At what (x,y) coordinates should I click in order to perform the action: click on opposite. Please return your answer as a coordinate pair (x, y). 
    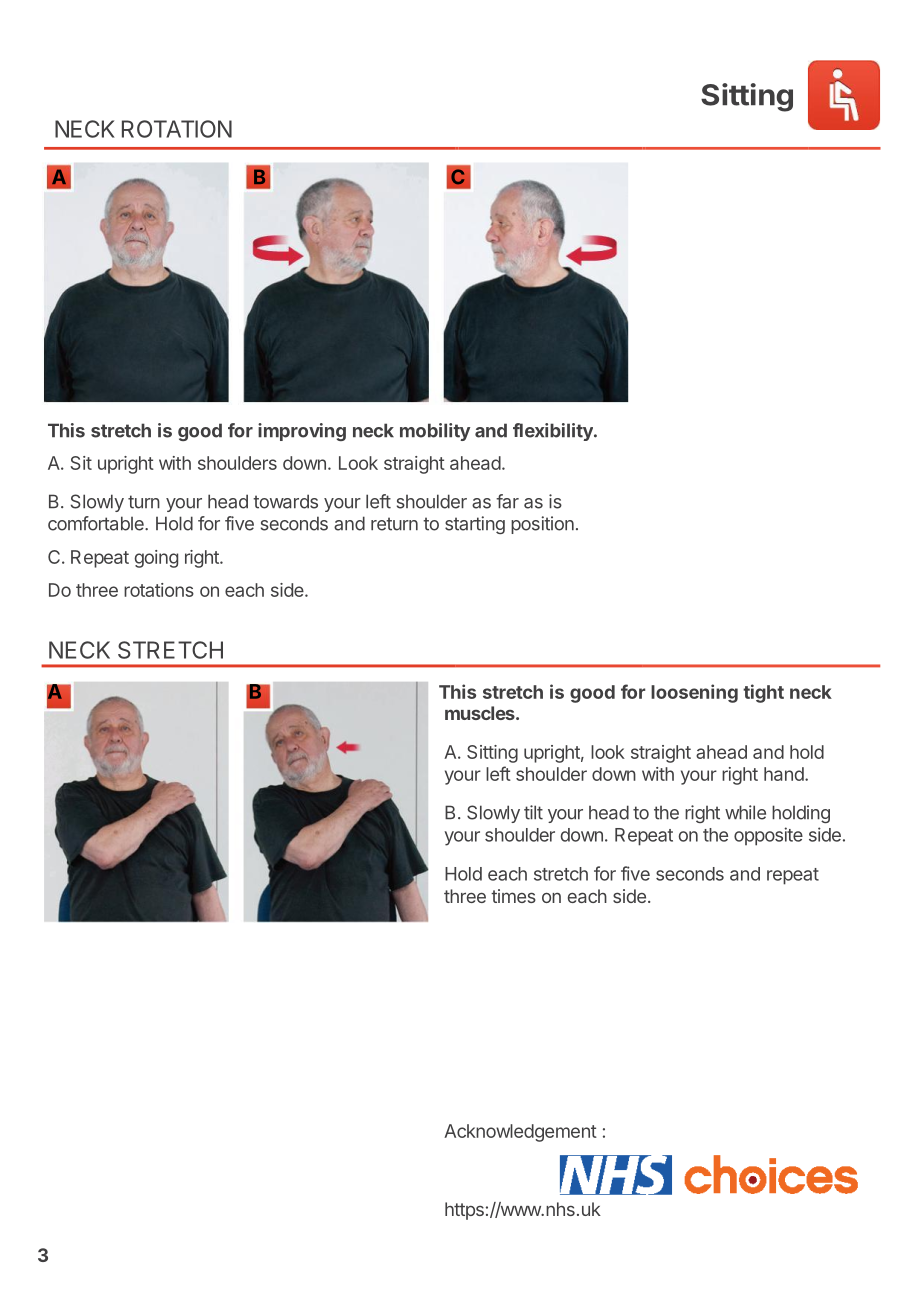
    Looking at the image, I should click on (768, 836).
